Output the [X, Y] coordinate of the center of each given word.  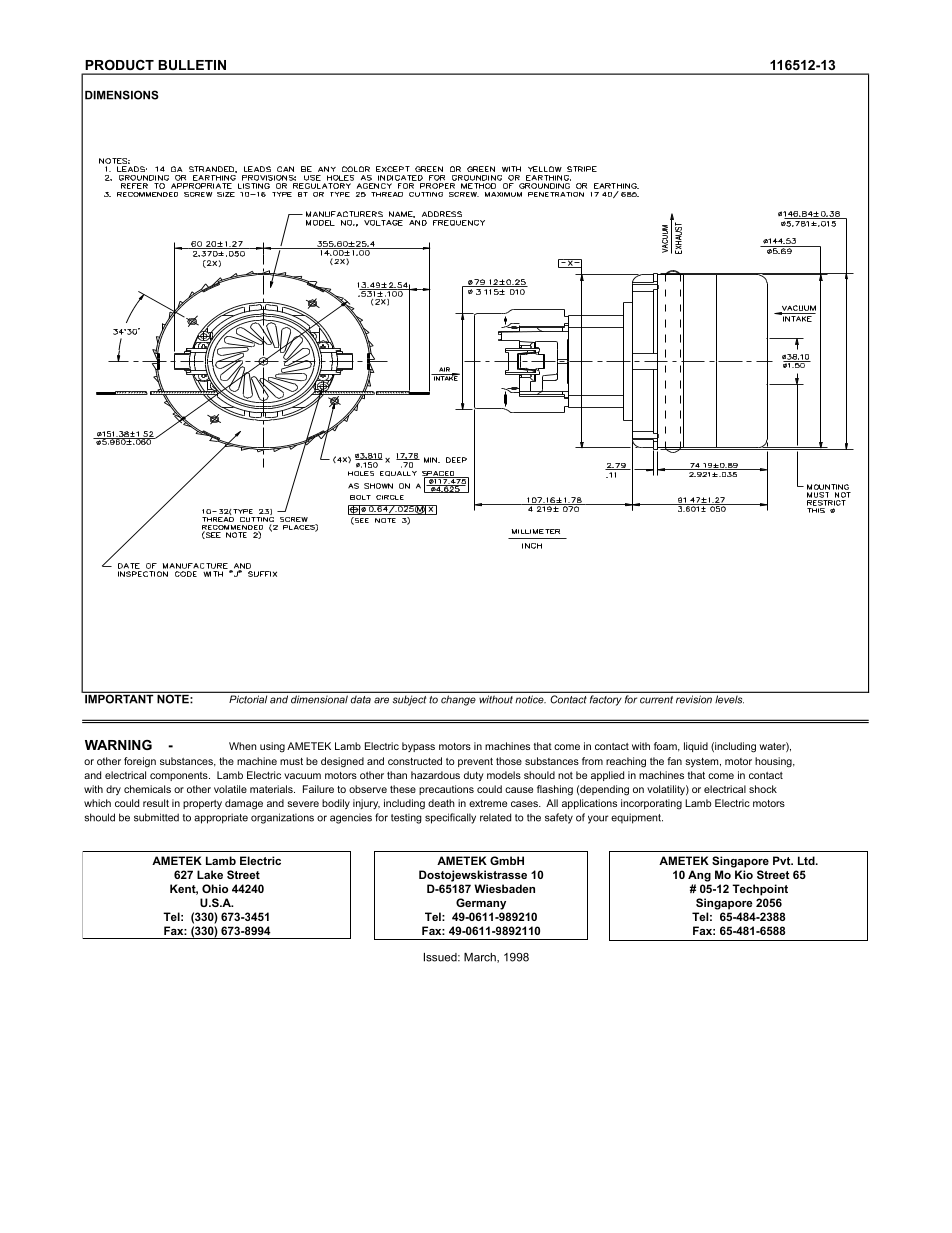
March [481, 958]
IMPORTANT [119, 698]
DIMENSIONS [122, 95]
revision [694, 699]
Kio [744, 874]
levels [730, 699]
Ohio [215, 888]
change [458, 701]
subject [409, 701]
